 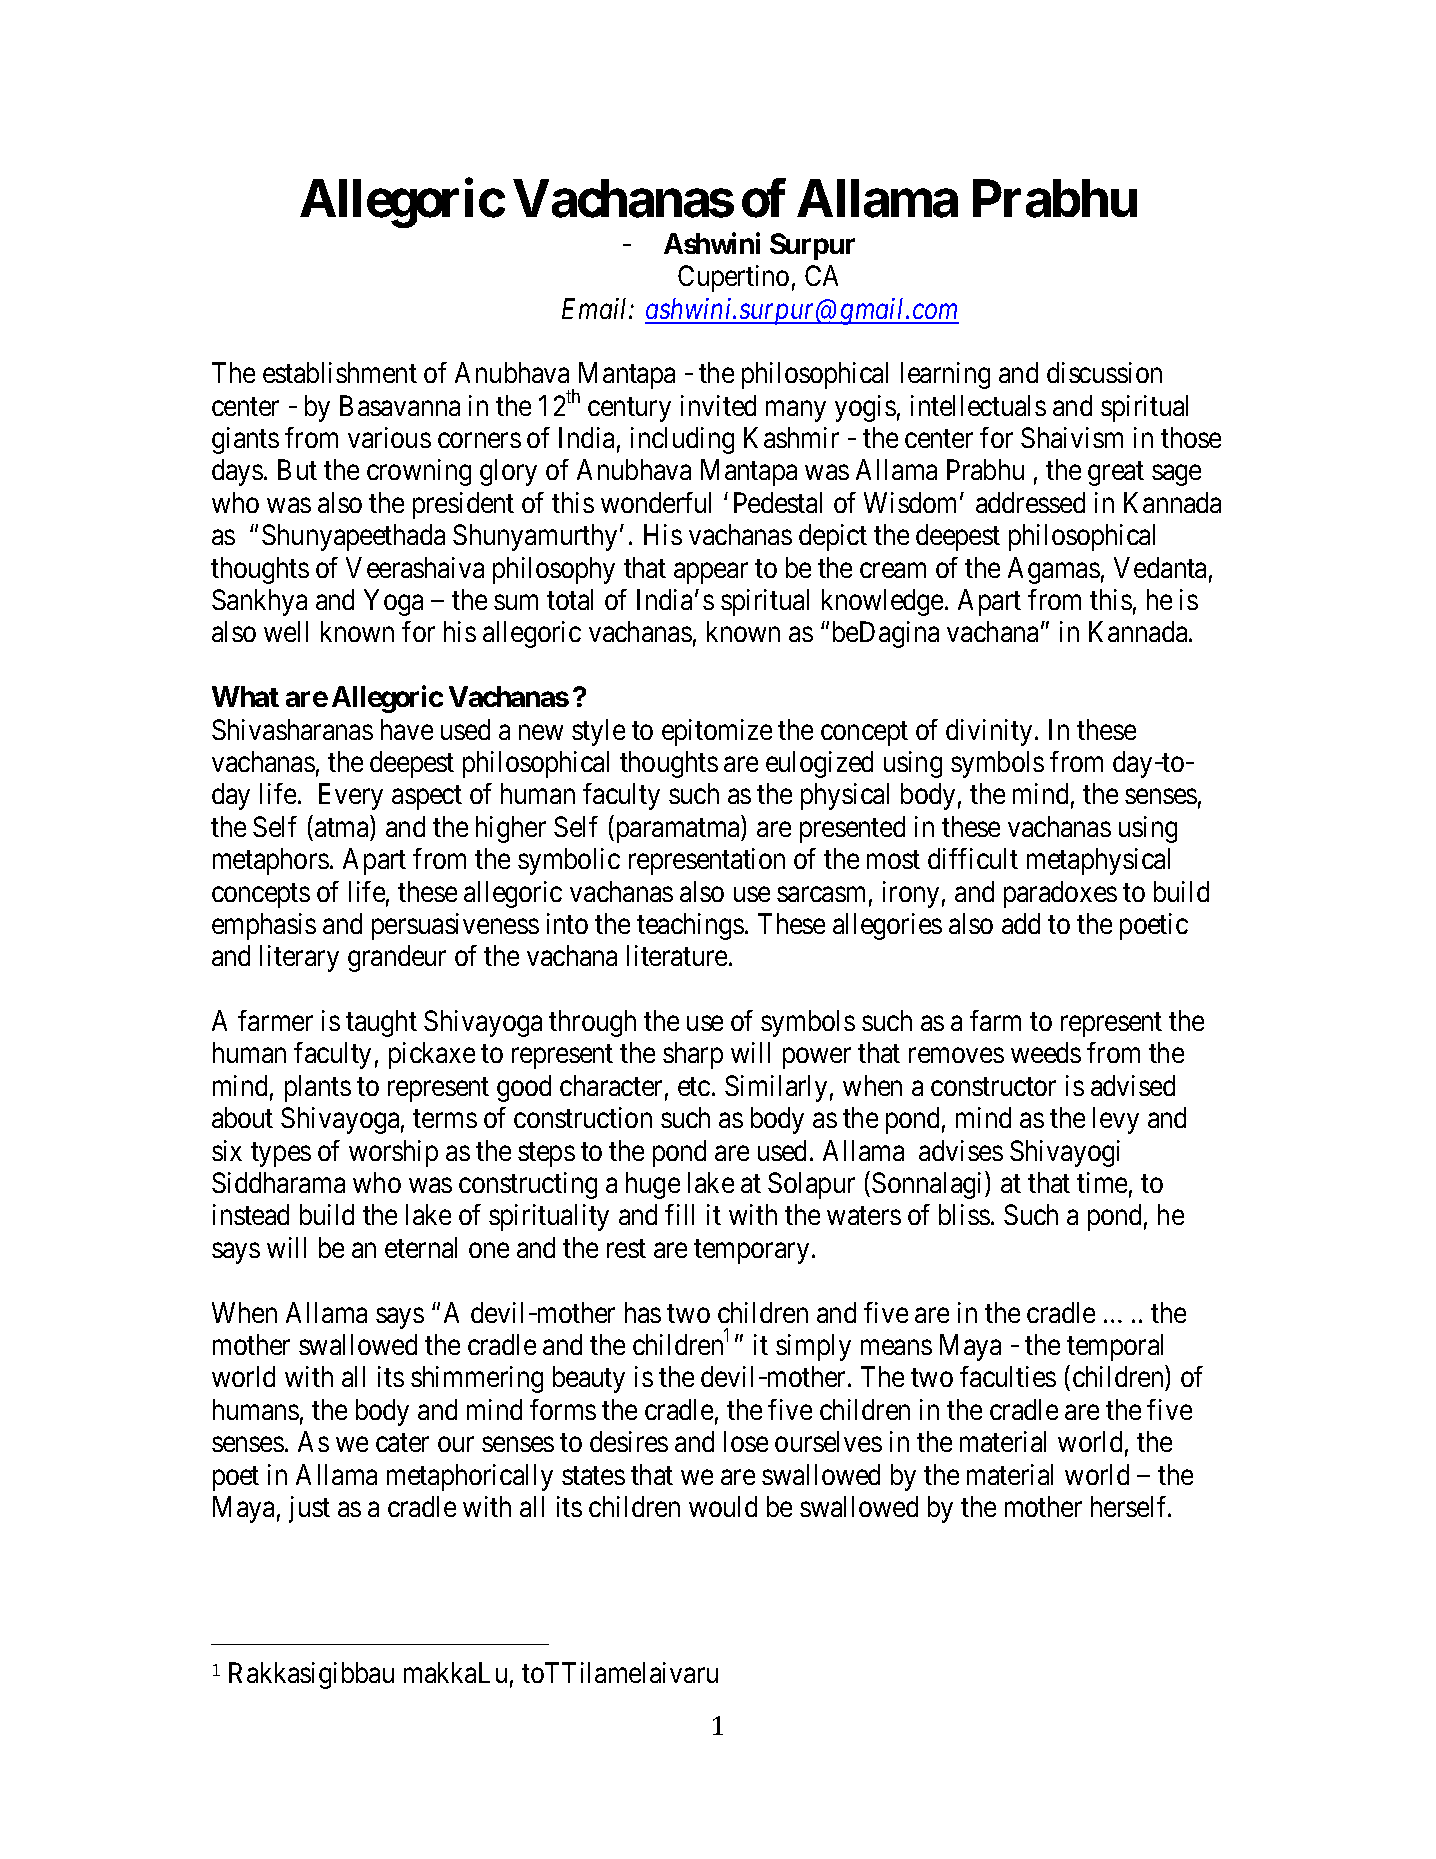 What do you see at coordinates (1104, 372) in the screenshot?
I see `discussion` at bounding box center [1104, 372].
